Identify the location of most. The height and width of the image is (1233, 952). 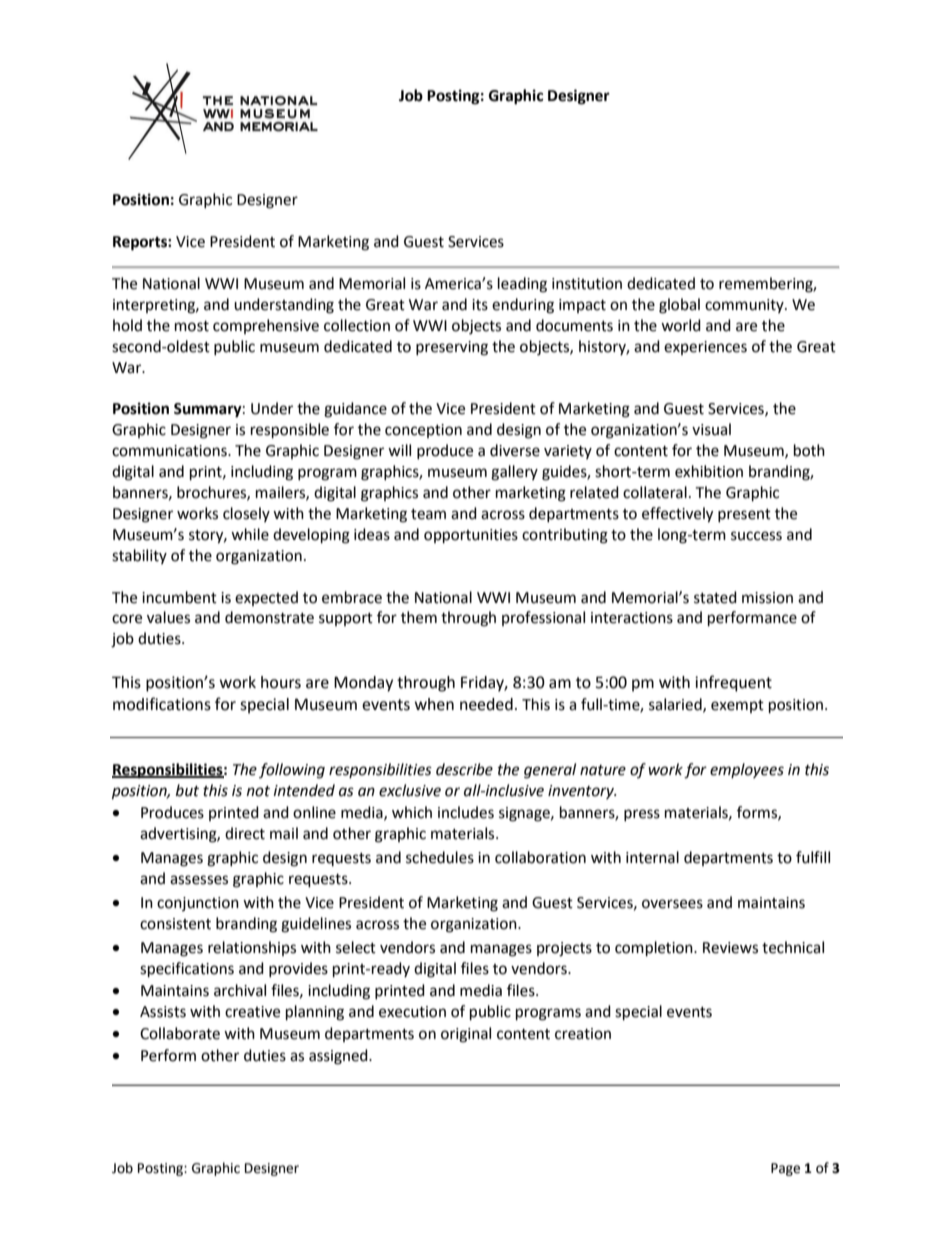
(192, 326).
